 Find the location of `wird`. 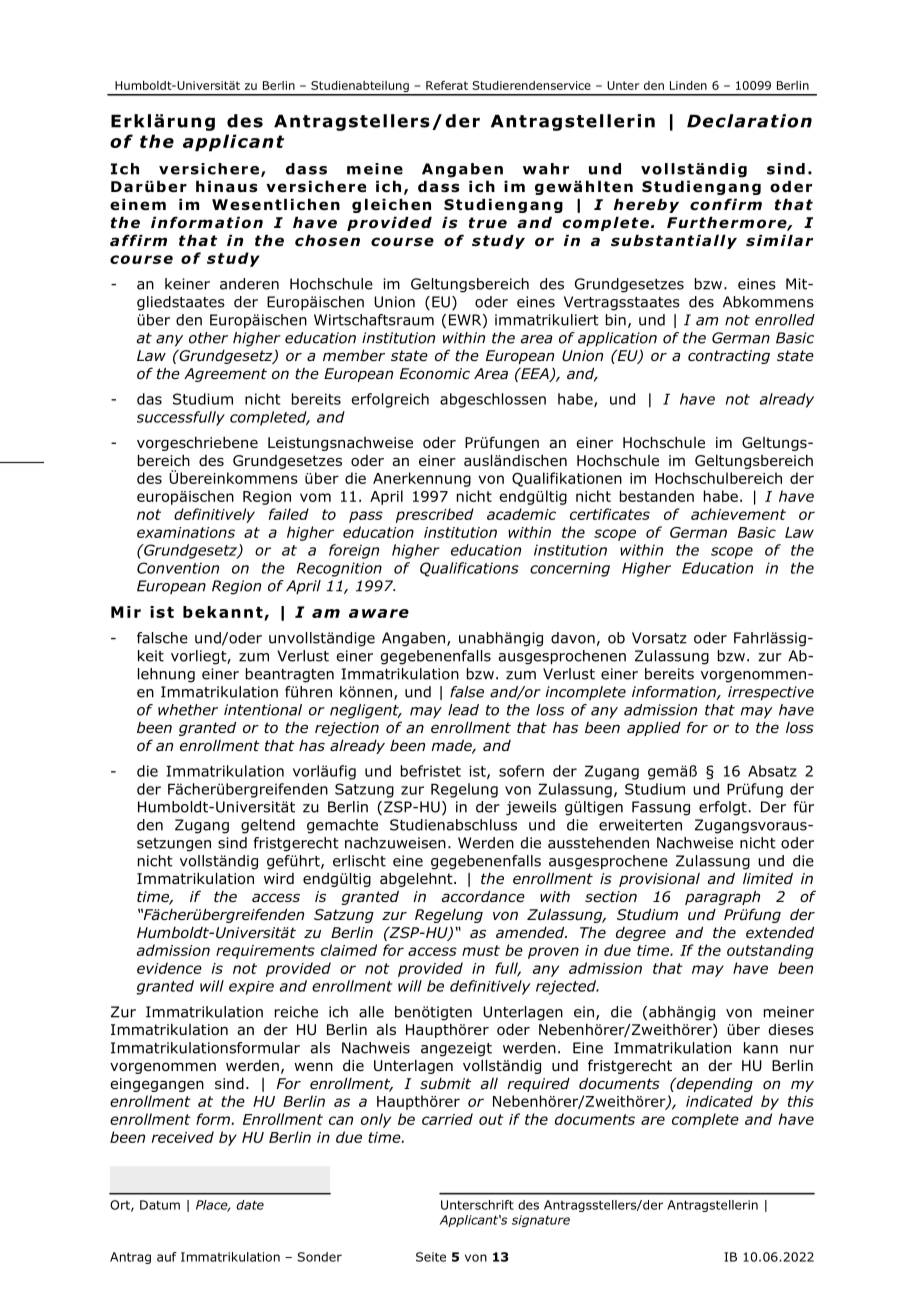

wird is located at coordinates (279, 879).
